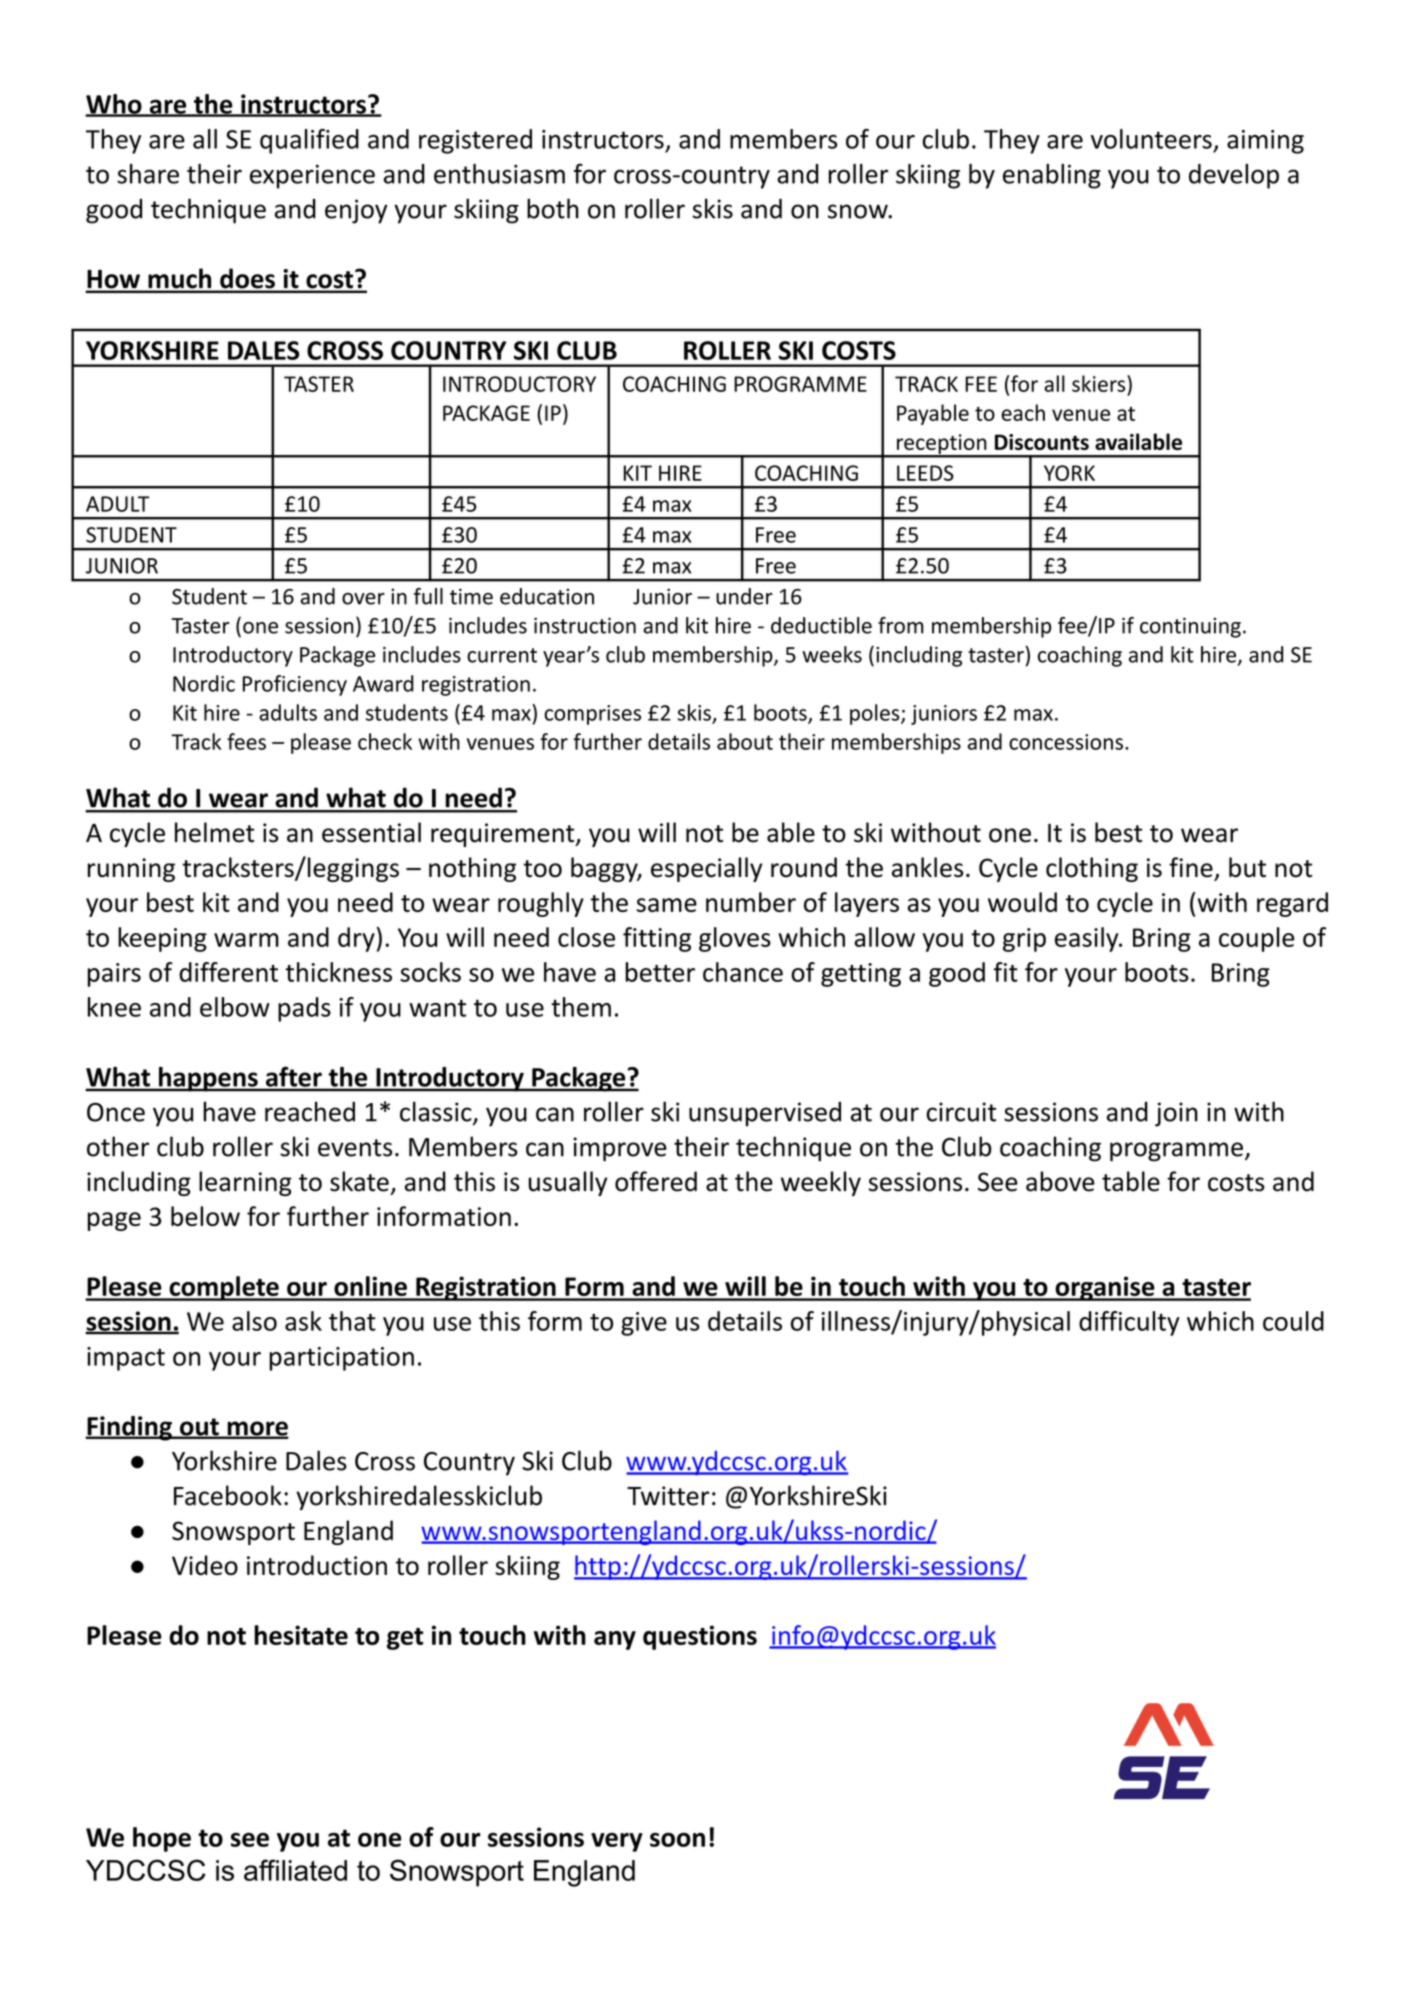  What do you see at coordinates (1151, 139) in the image?
I see `volunteers` at bounding box center [1151, 139].
